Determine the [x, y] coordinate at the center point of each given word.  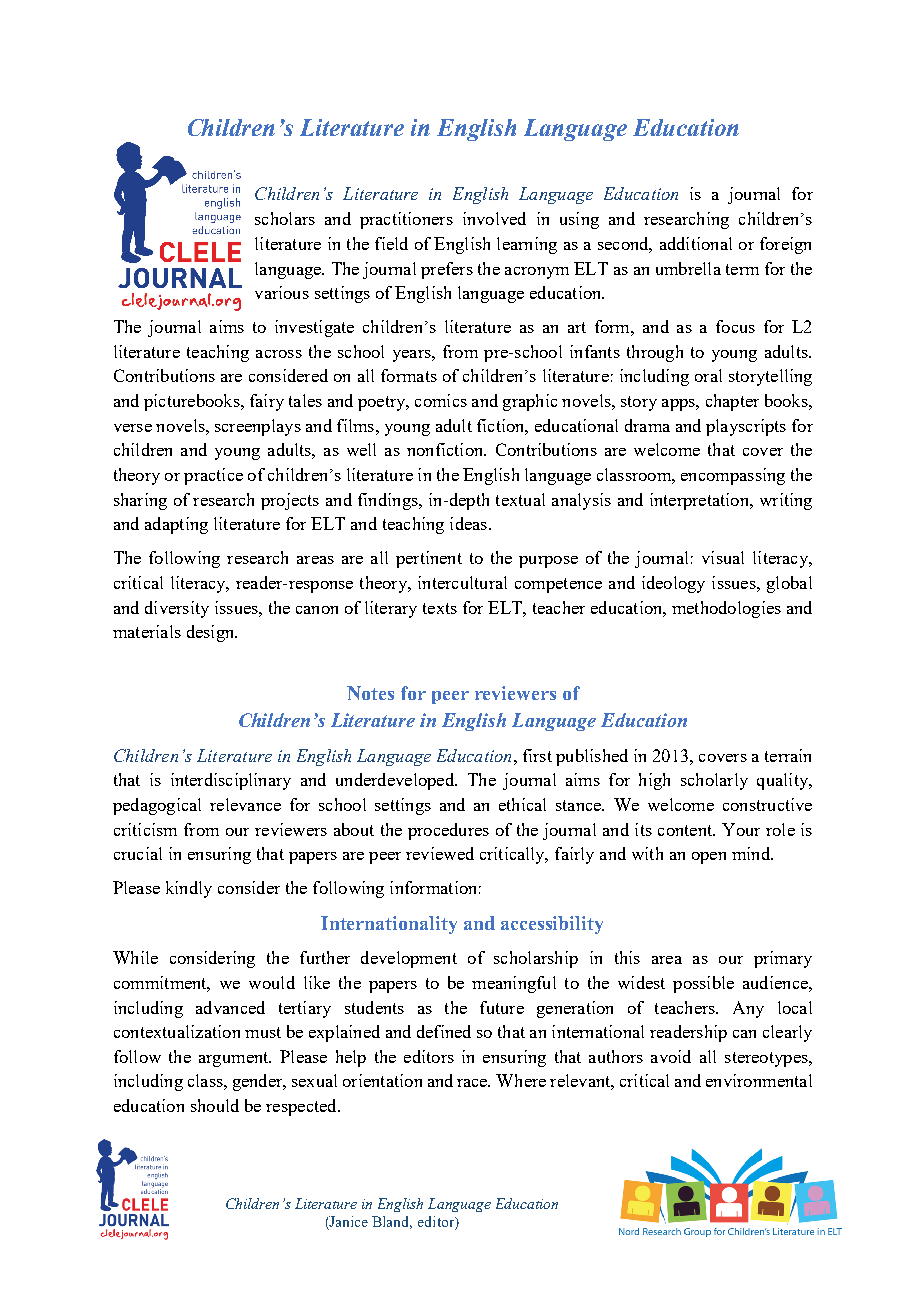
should [215, 1105]
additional [696, 243]
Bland [392, 1222]
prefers [447, 270]
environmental [759, 1080]
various [282, 292]
